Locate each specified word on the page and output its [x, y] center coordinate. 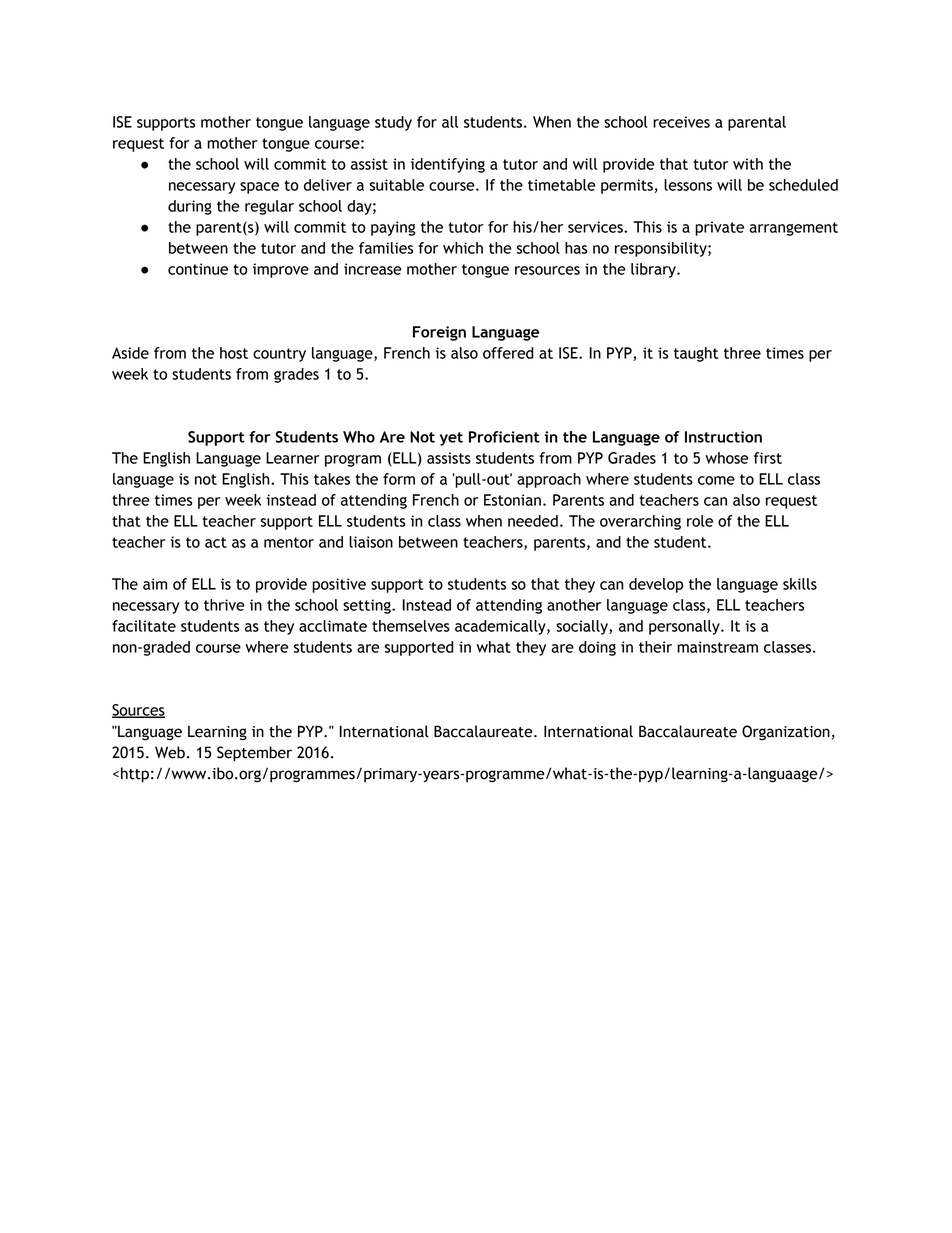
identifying [448, 165]
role [700, 521]
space [259, 188]
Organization [786, 733]
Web [170, 752]
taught [696, 354]
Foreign [439, 333]
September [254, 754]
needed [533, 521]
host [234, 353]
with [748, 164]
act [216, 542]
